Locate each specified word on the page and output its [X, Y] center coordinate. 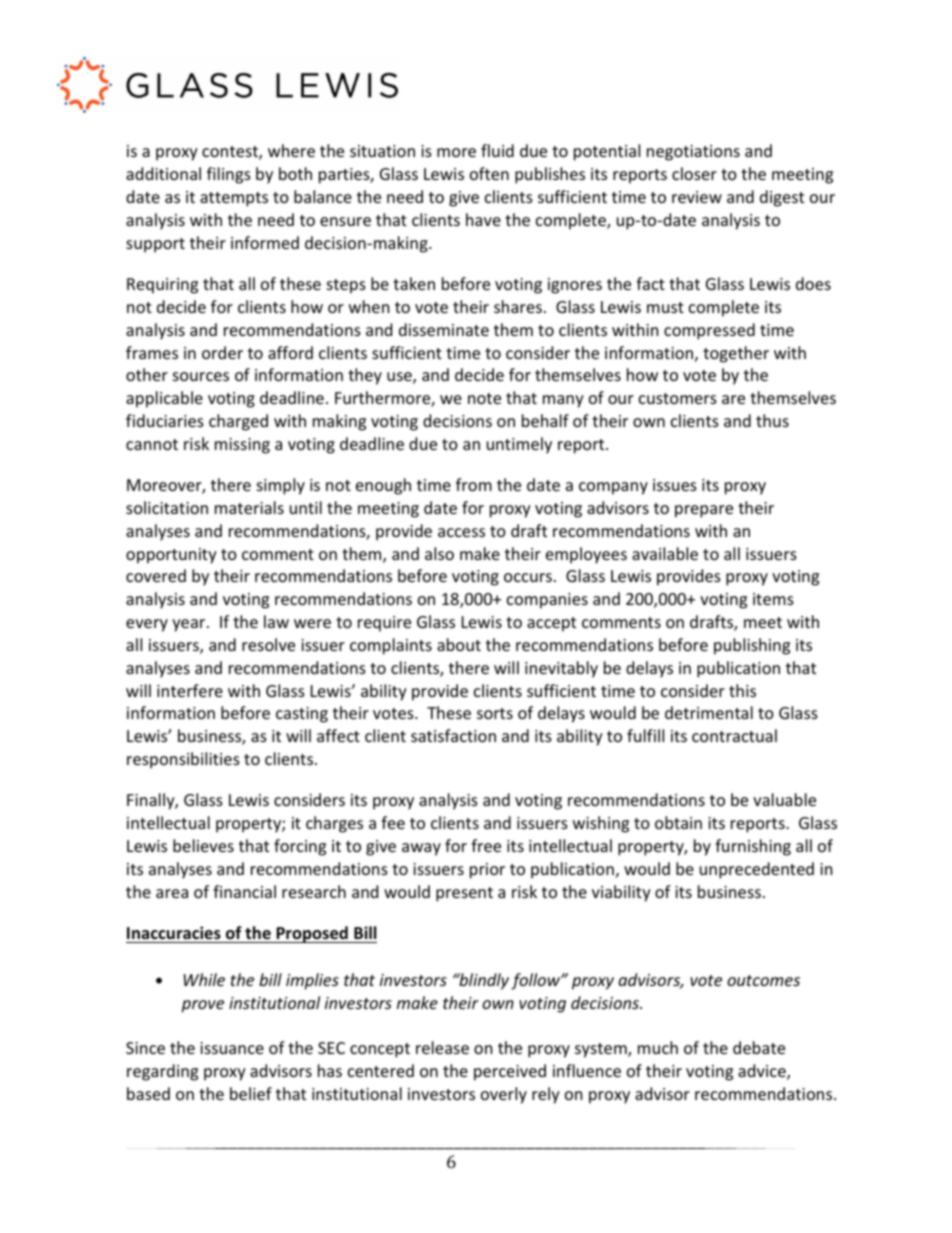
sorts [495, 713]
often [489, 173]
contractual [734, 735]
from [474, 484]
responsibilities [183, 760]
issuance [232, 1048]
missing [242, 446]
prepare [704, 511]
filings [229, 175]
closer [694, 173]
